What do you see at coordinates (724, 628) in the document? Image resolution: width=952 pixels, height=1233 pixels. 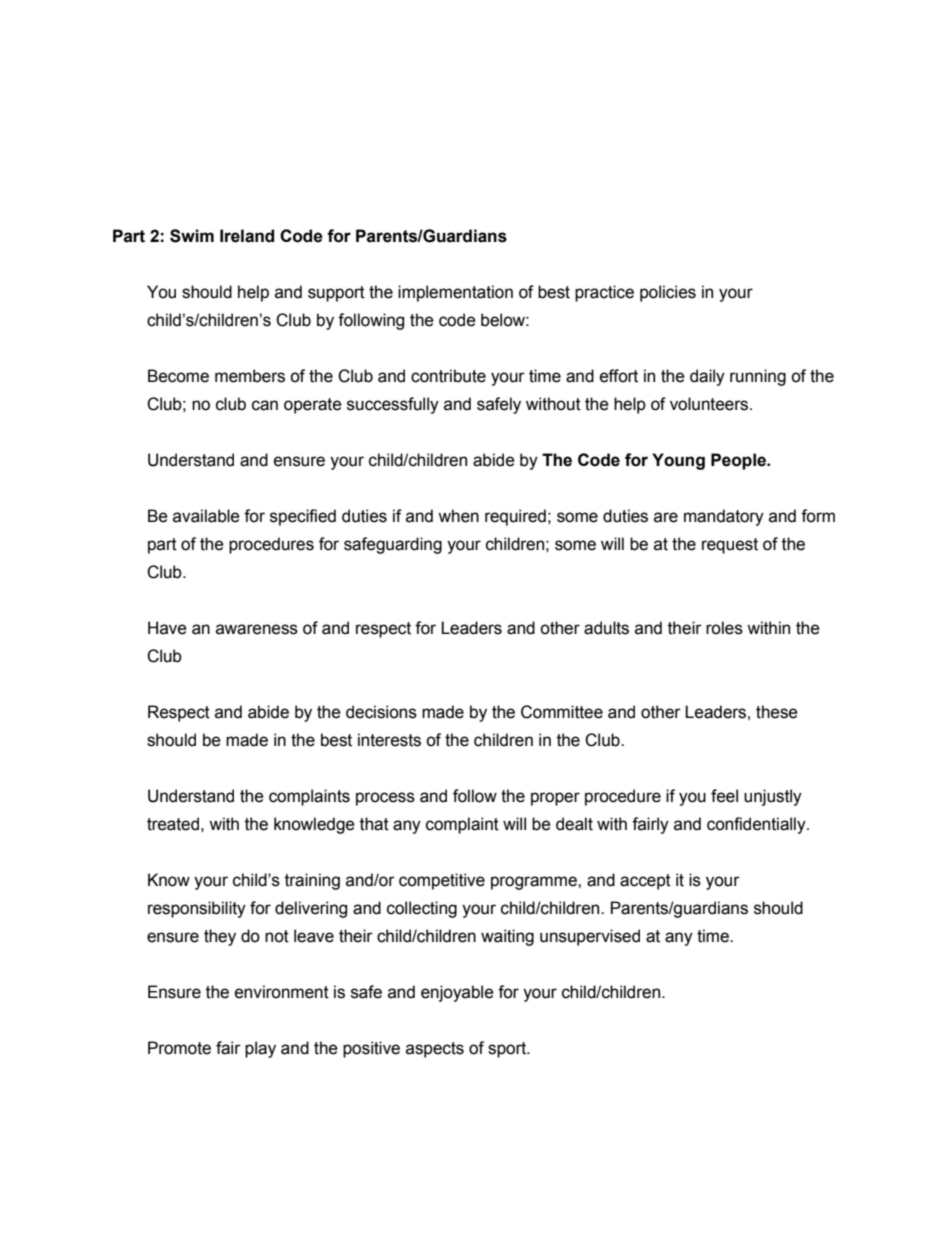 I see `roles` at bounding box center [724, 628].
